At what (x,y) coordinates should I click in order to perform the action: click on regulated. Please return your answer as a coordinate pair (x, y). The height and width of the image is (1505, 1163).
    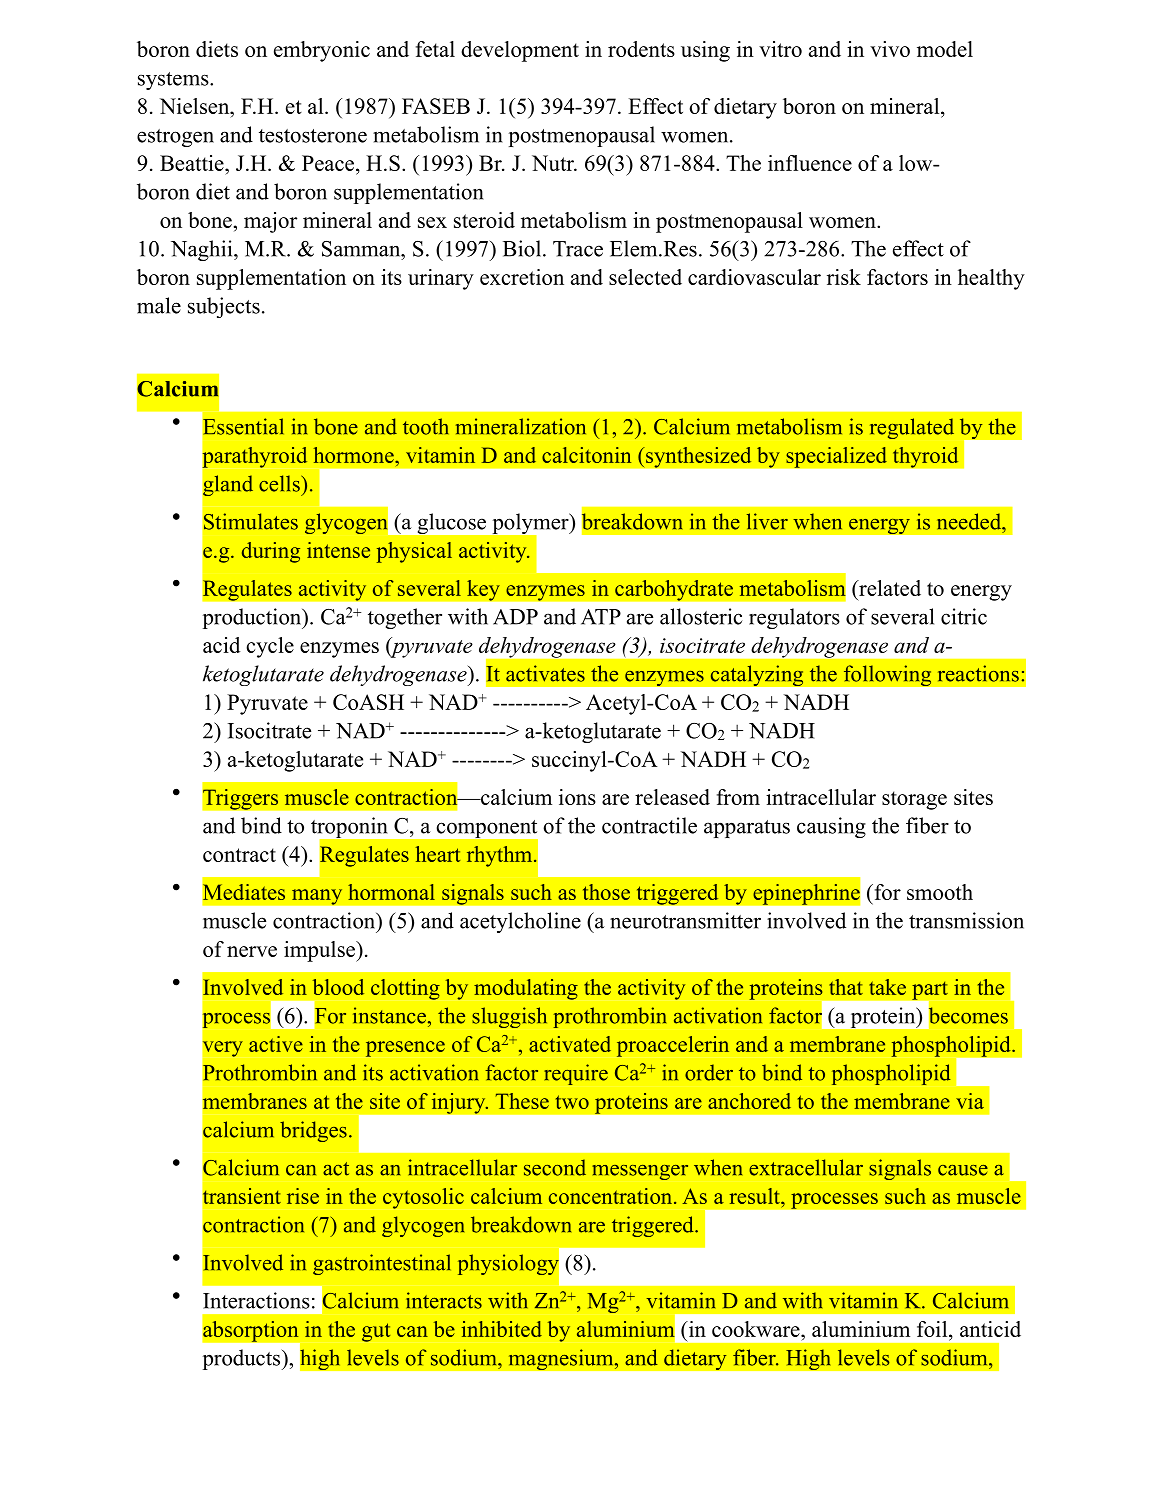
    Looking at the image, I should click on (912, 428).
